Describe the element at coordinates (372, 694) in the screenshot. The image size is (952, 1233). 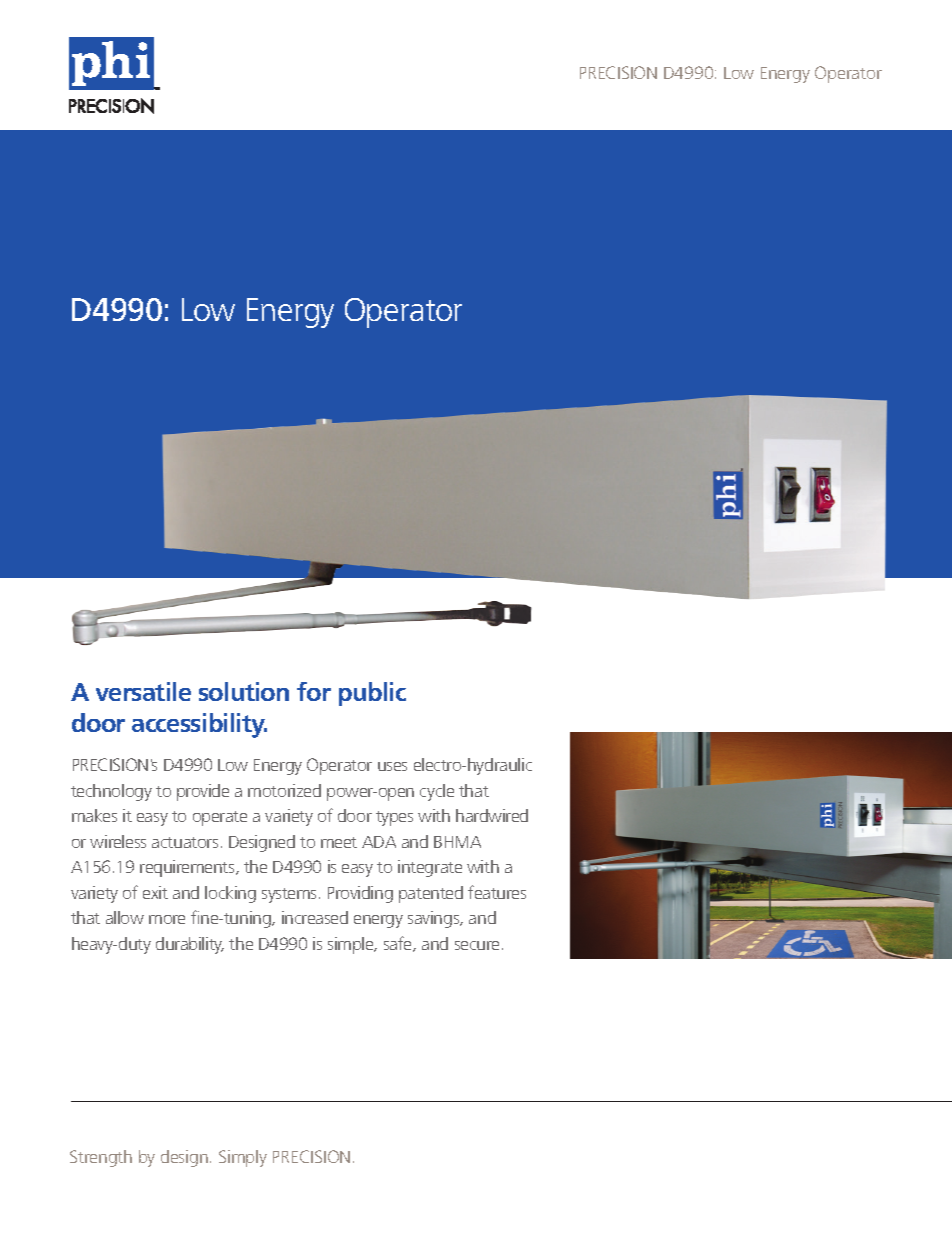
I see `public` at that location.
